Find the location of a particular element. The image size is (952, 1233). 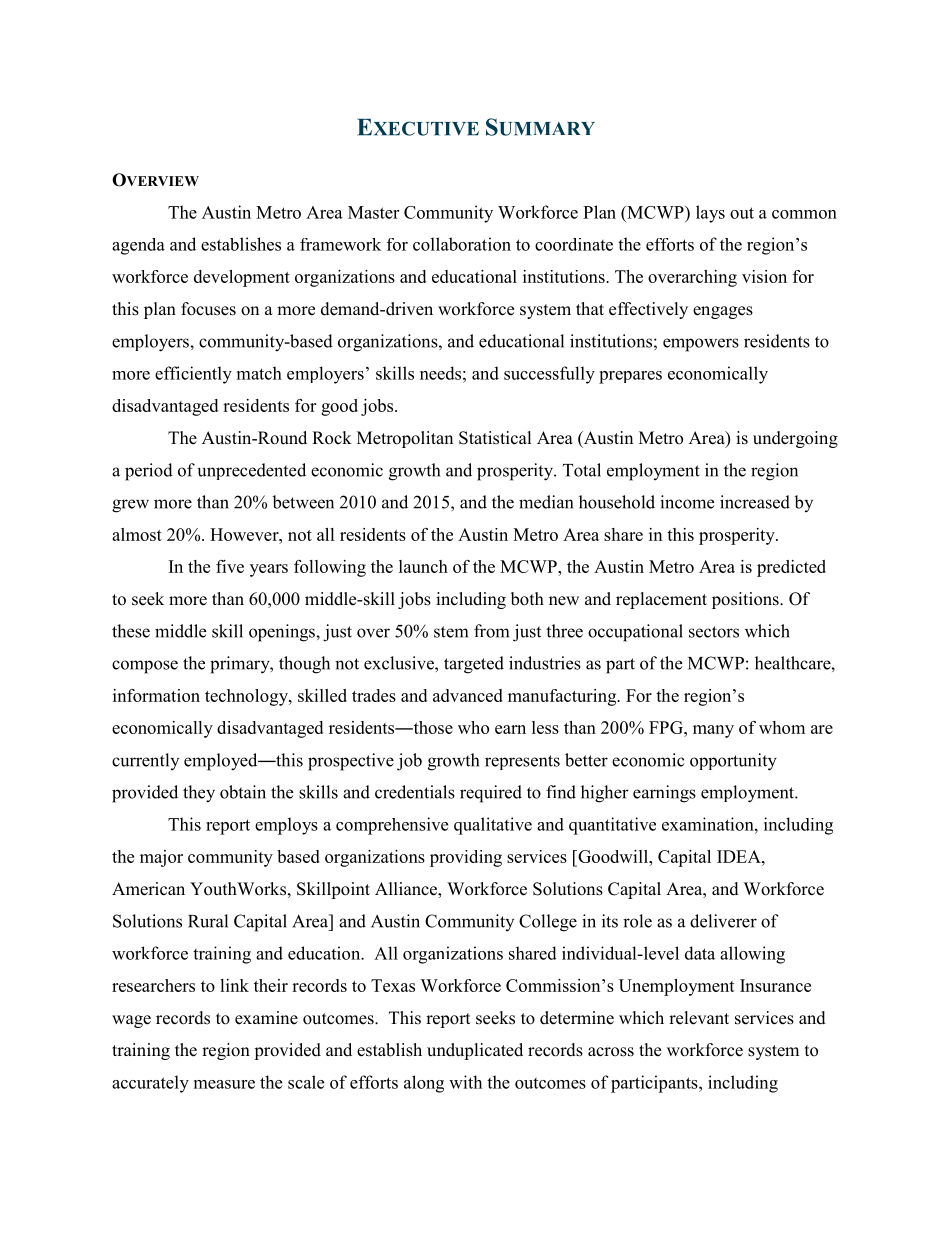

lays is located at coordinates (710, 214).
